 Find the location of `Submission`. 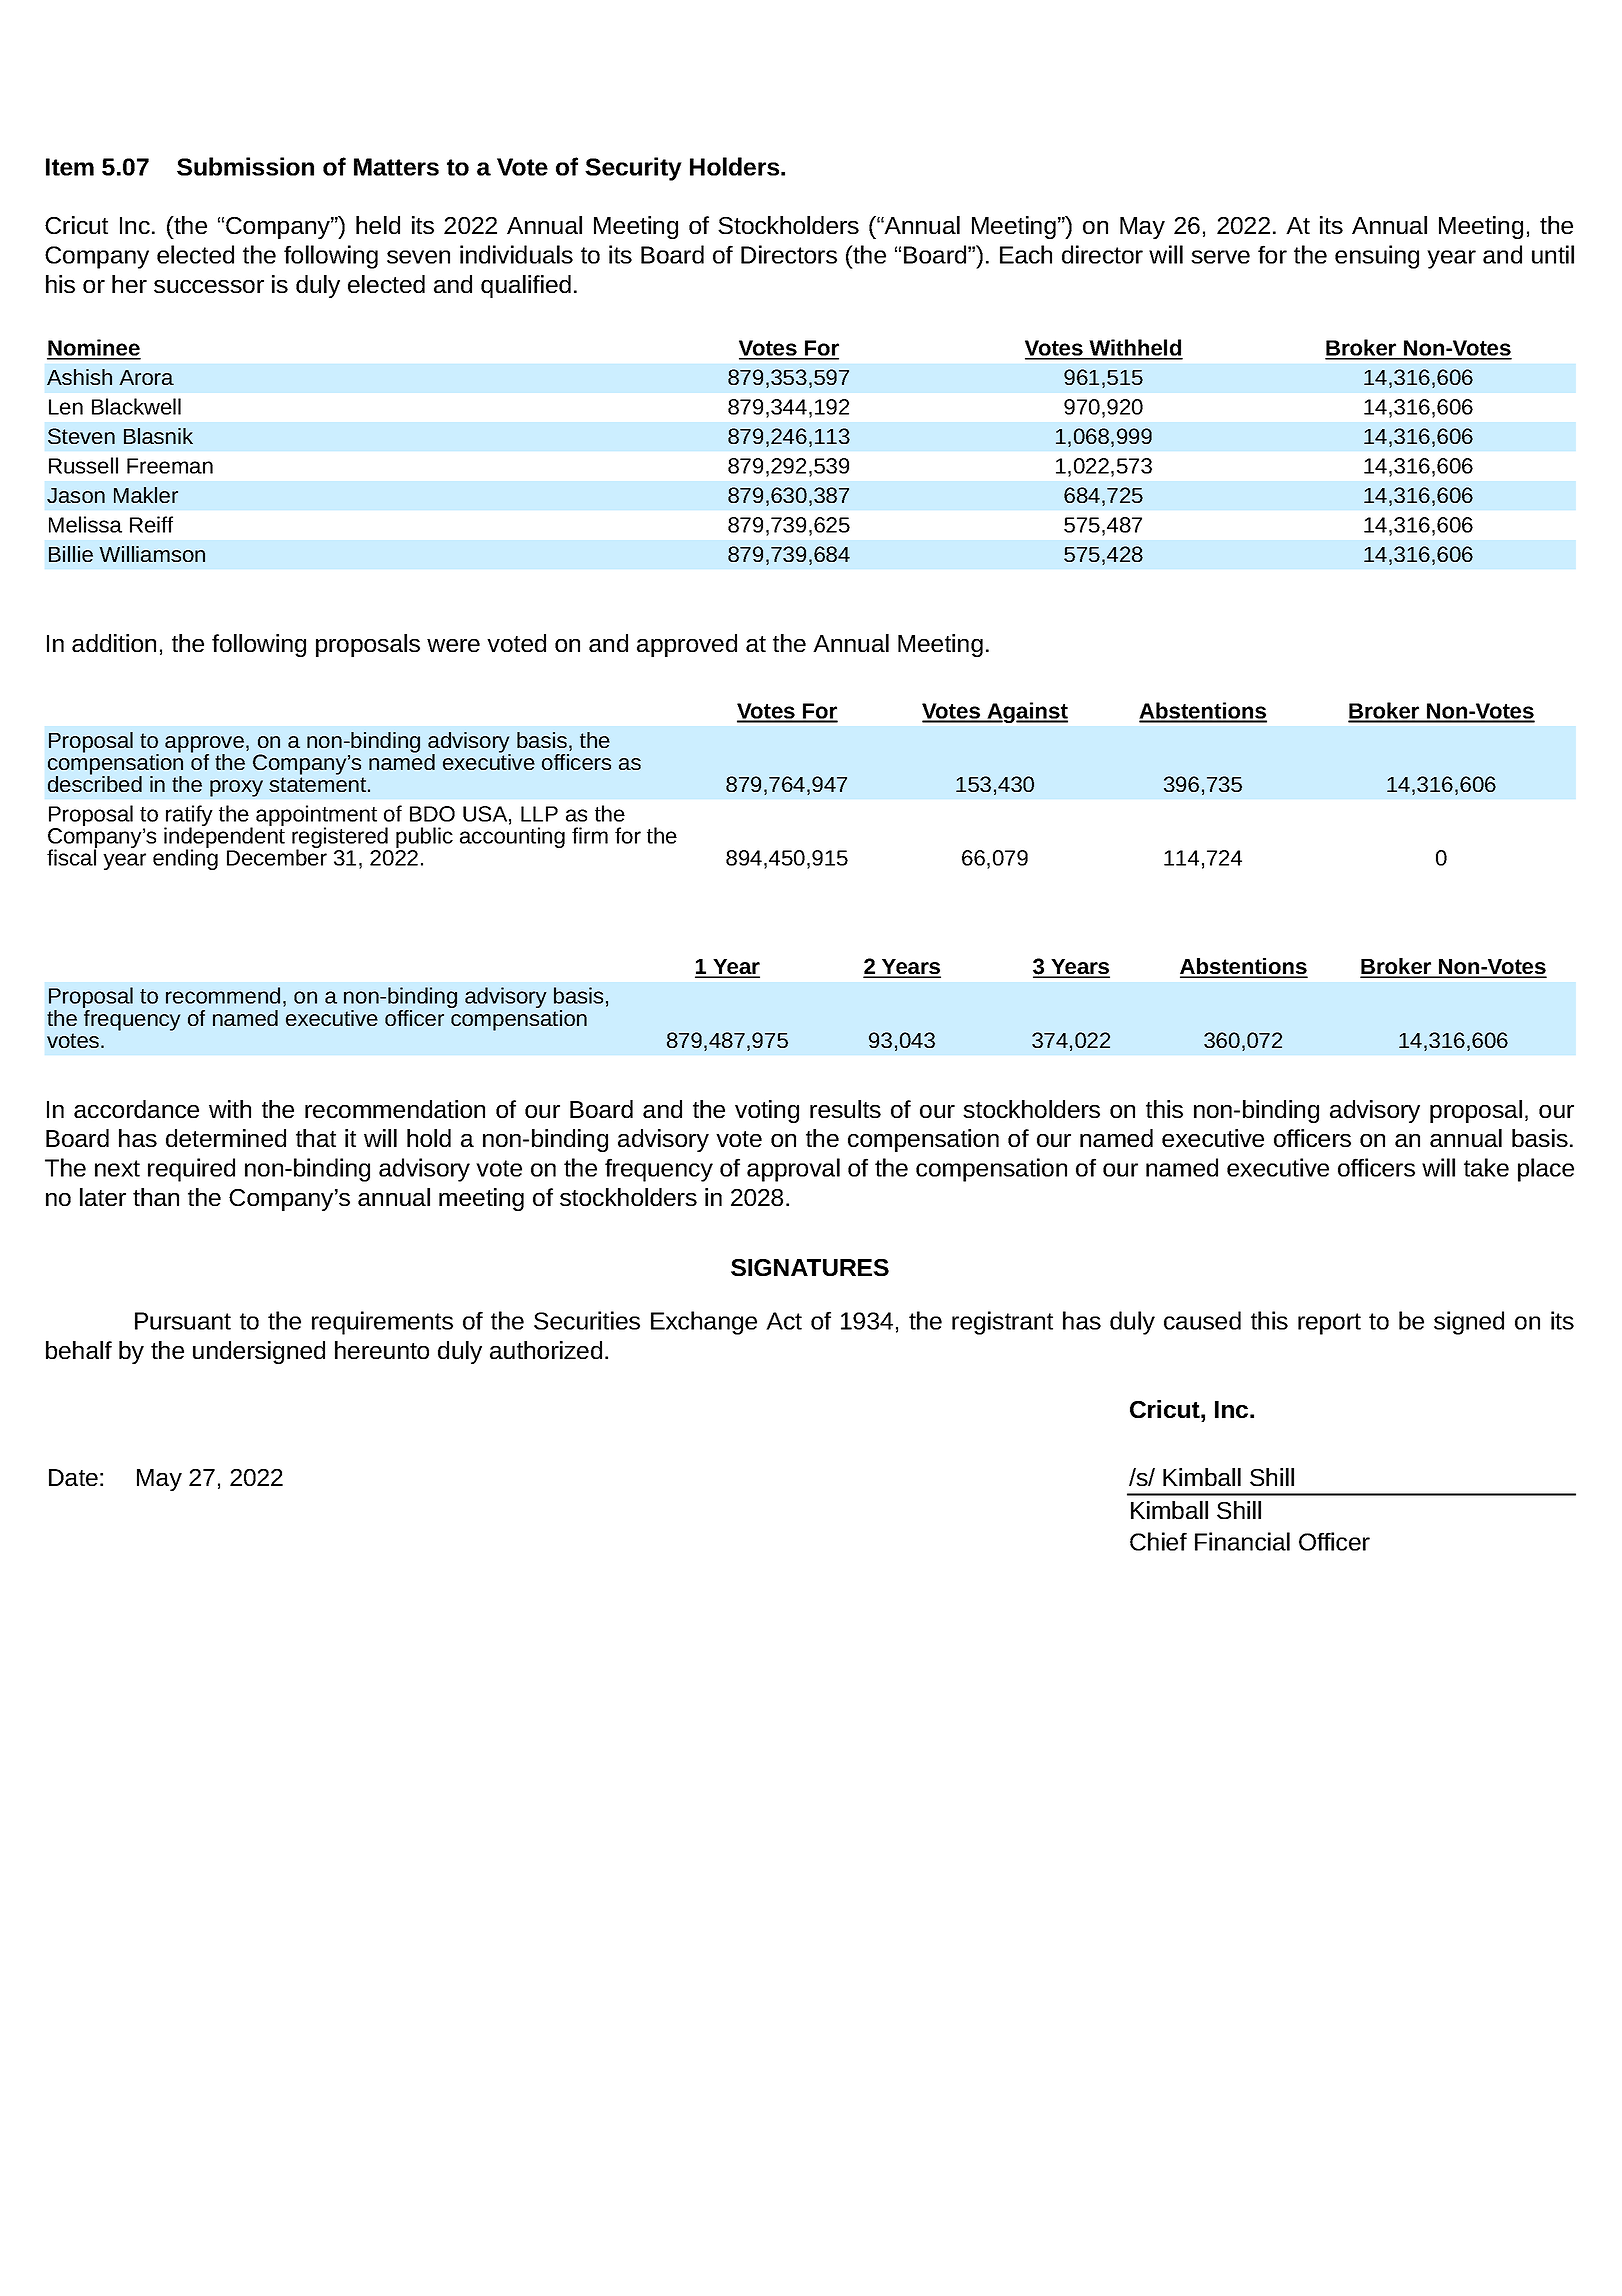

Submission is located at coordinates (245, 166).
